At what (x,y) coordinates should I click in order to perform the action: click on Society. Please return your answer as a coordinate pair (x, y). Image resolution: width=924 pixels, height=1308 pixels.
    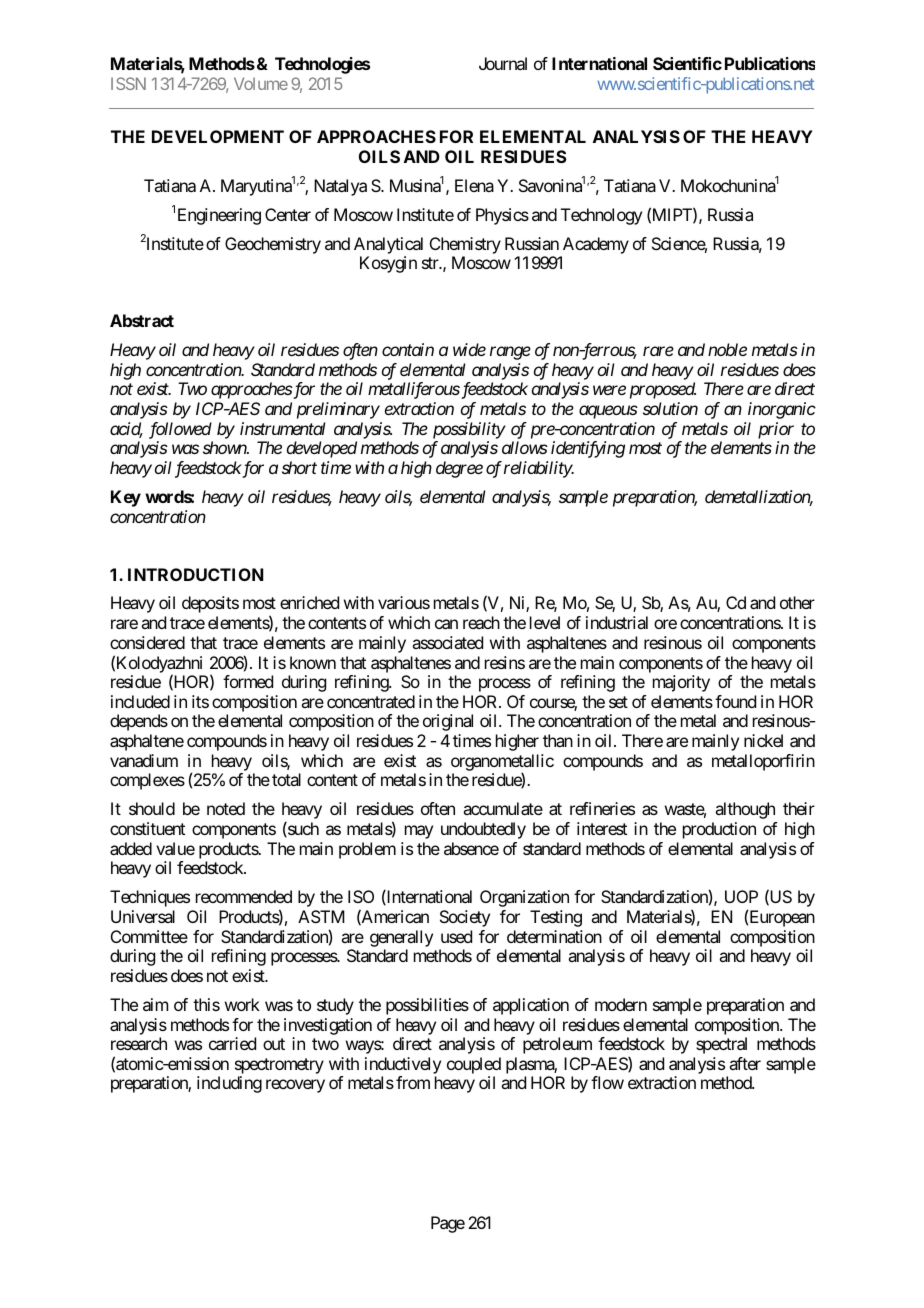
    Looking at the image, I should click on (465, 918).
